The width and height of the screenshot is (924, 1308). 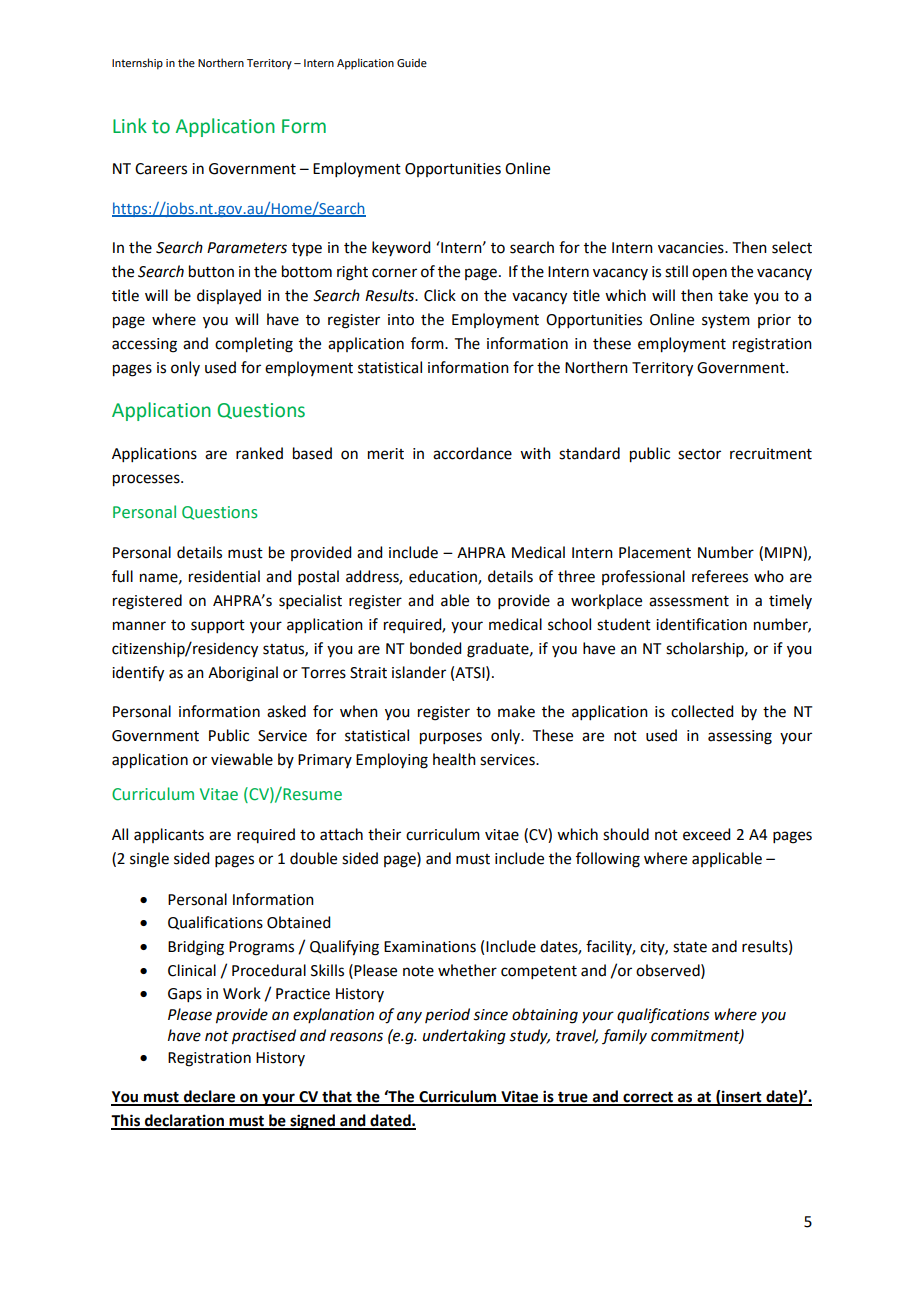 What do you see at coordinates (169, 835) in the screenshot?
I see `applicants` at bounding box center [169, 835].
